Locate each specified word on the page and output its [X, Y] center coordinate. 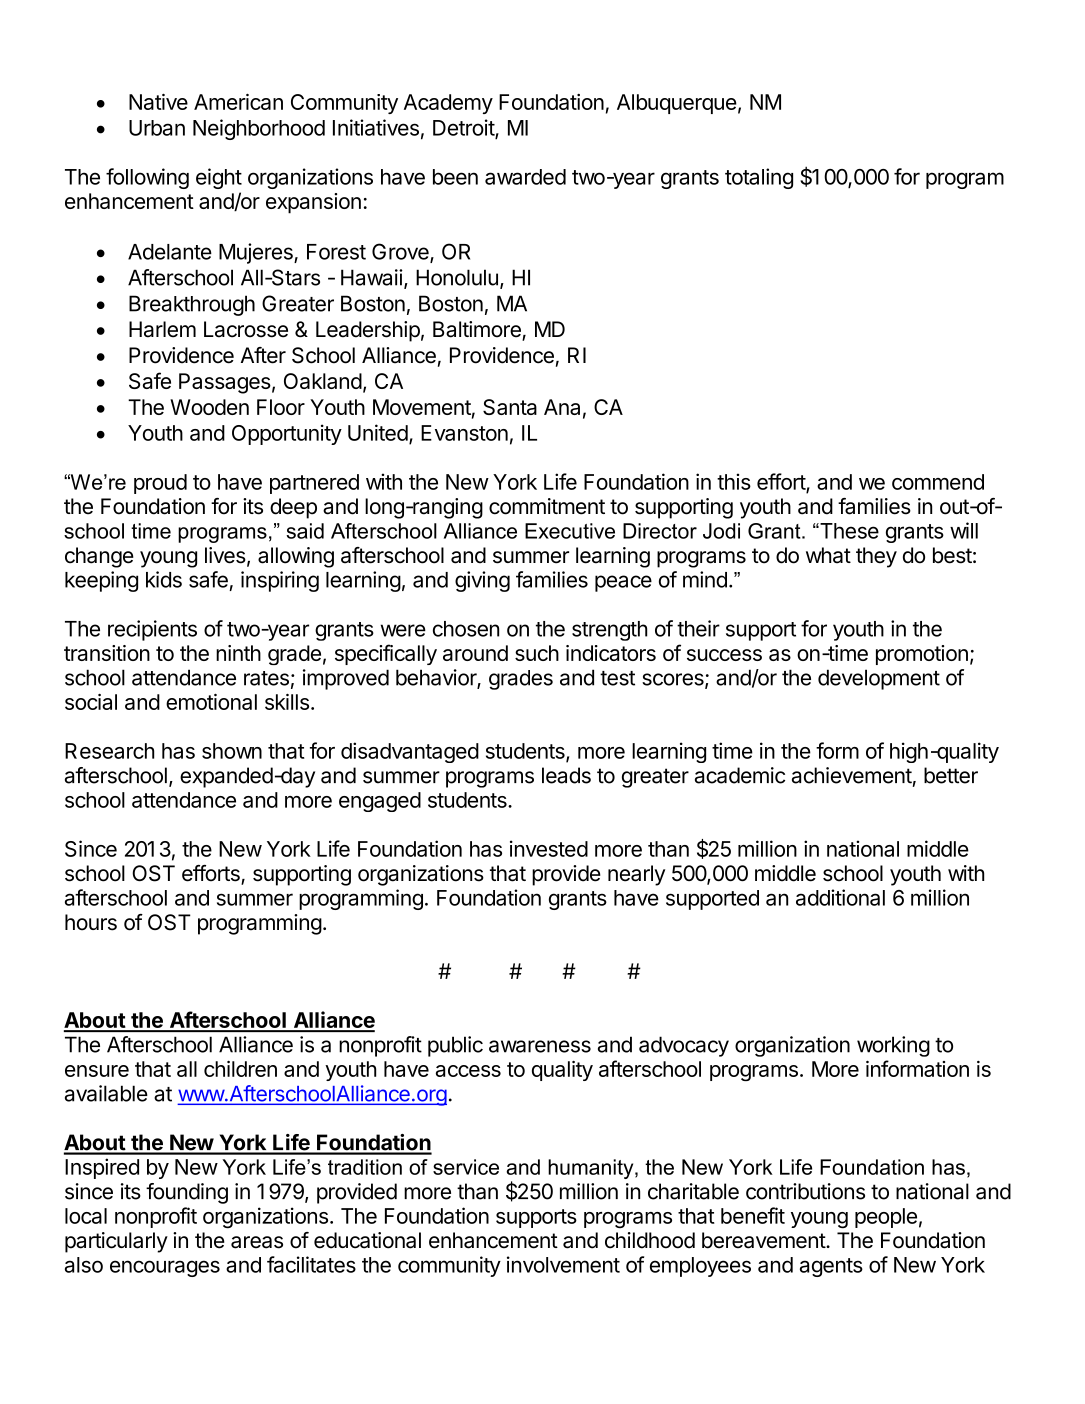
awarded [525, 177]
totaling [759, 178]
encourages [165, 1268]
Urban [157, 128]
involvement [563, 1264]
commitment [547, 506]
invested [549, 848]
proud [160, 484]
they [876, 557]
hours [91, 922]
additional [840, 897]
